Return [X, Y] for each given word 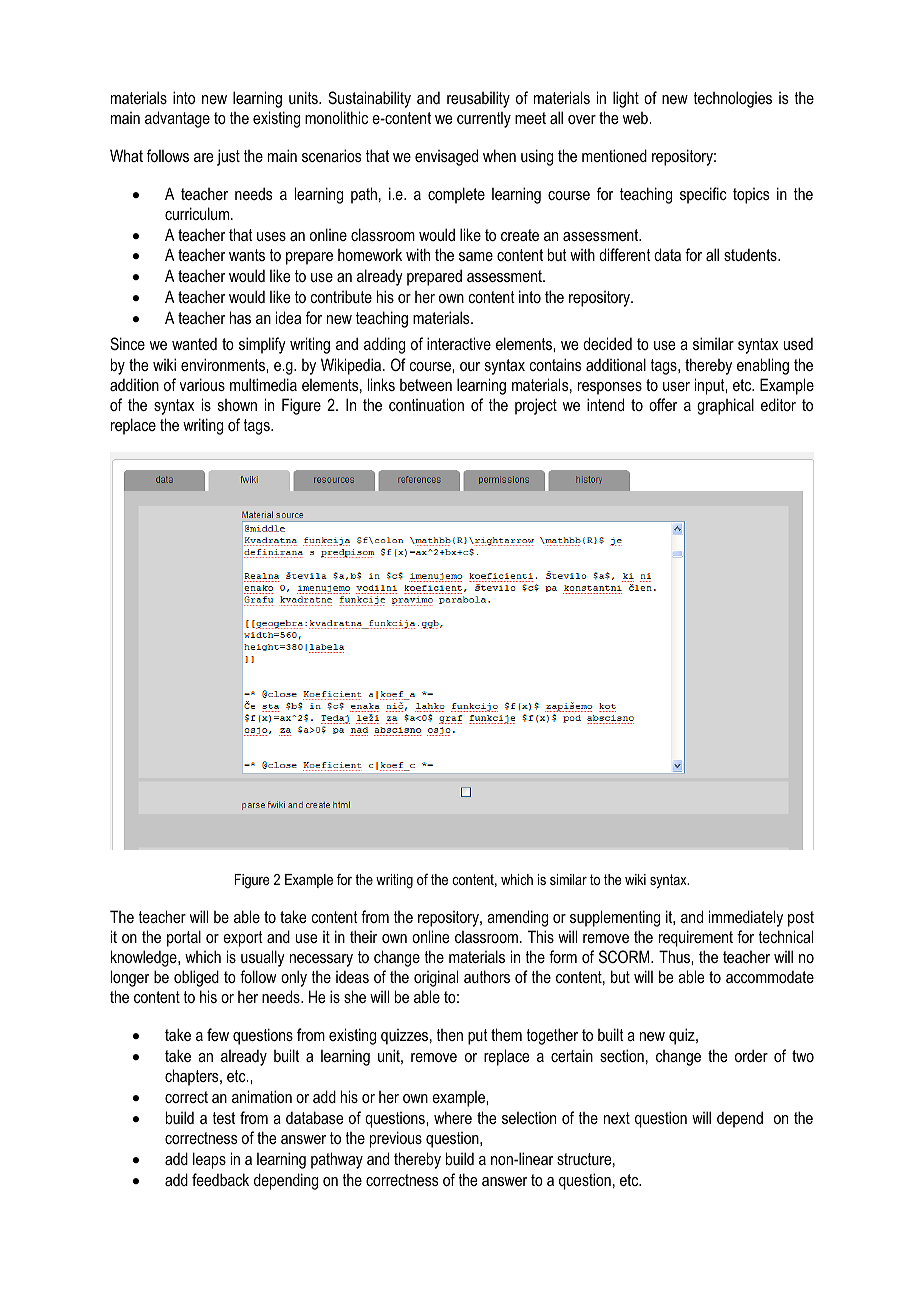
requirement [696, 938]
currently [484, 120]
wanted [194, 343]
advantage [177, 119]
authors [487, 976]
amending [517, 918]
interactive [459, 343]
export [243, 939]
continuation [426, 404]
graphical [725, 406]
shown [237, 405]
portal [184, 938]
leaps [209, 1160]
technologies [732, 99]
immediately [746, 918]
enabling [763, 366]
